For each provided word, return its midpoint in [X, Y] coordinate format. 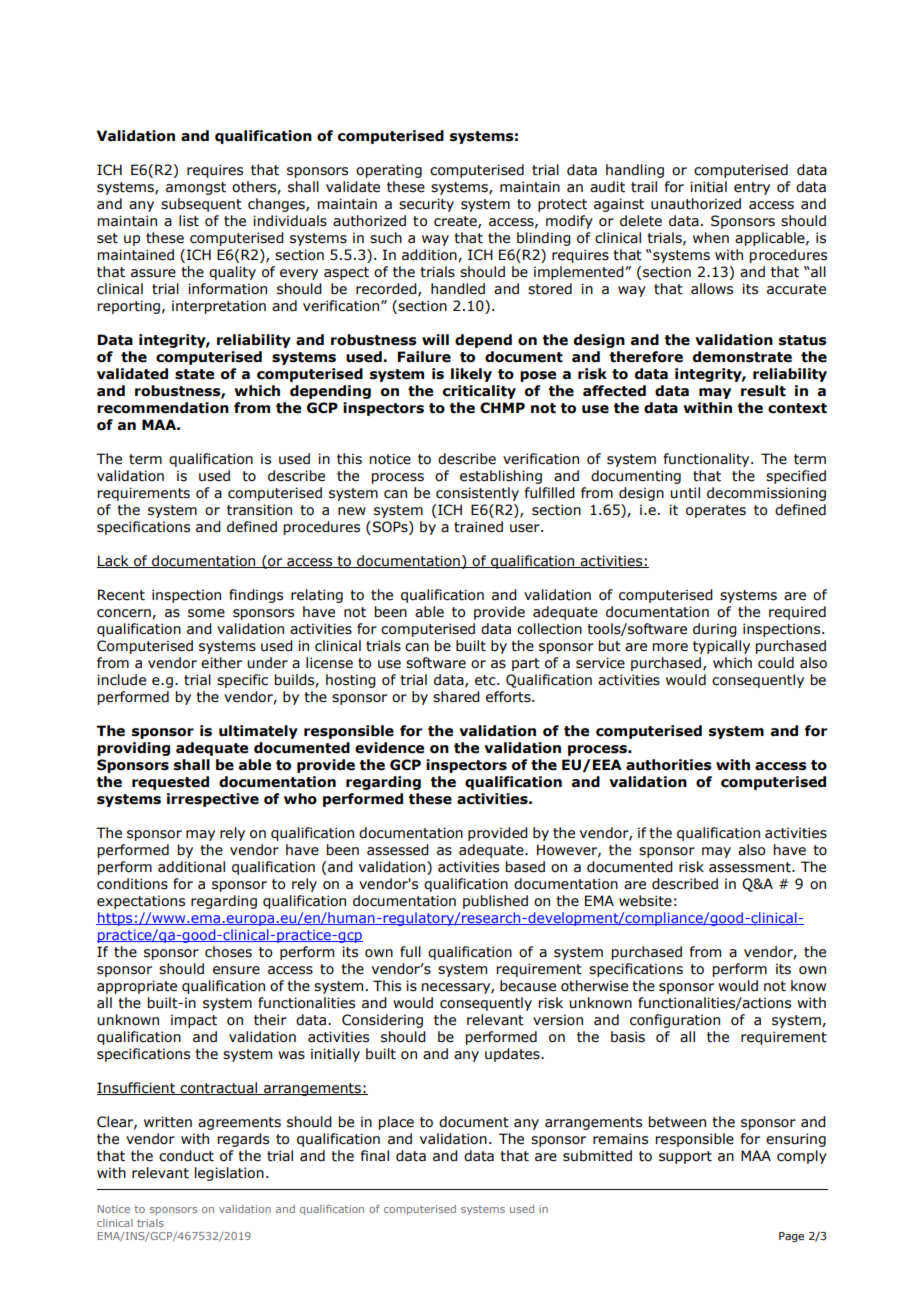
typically [721, 647]
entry [752, 188]
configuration [675, 1021]
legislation [229, 1174]
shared [456, 697]
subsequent [201, 205]
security [426, 205]
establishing [501, 477]
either [221, 663]
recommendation [163, 408]
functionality [708, 460]
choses [228, 952]
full [410, 952]
